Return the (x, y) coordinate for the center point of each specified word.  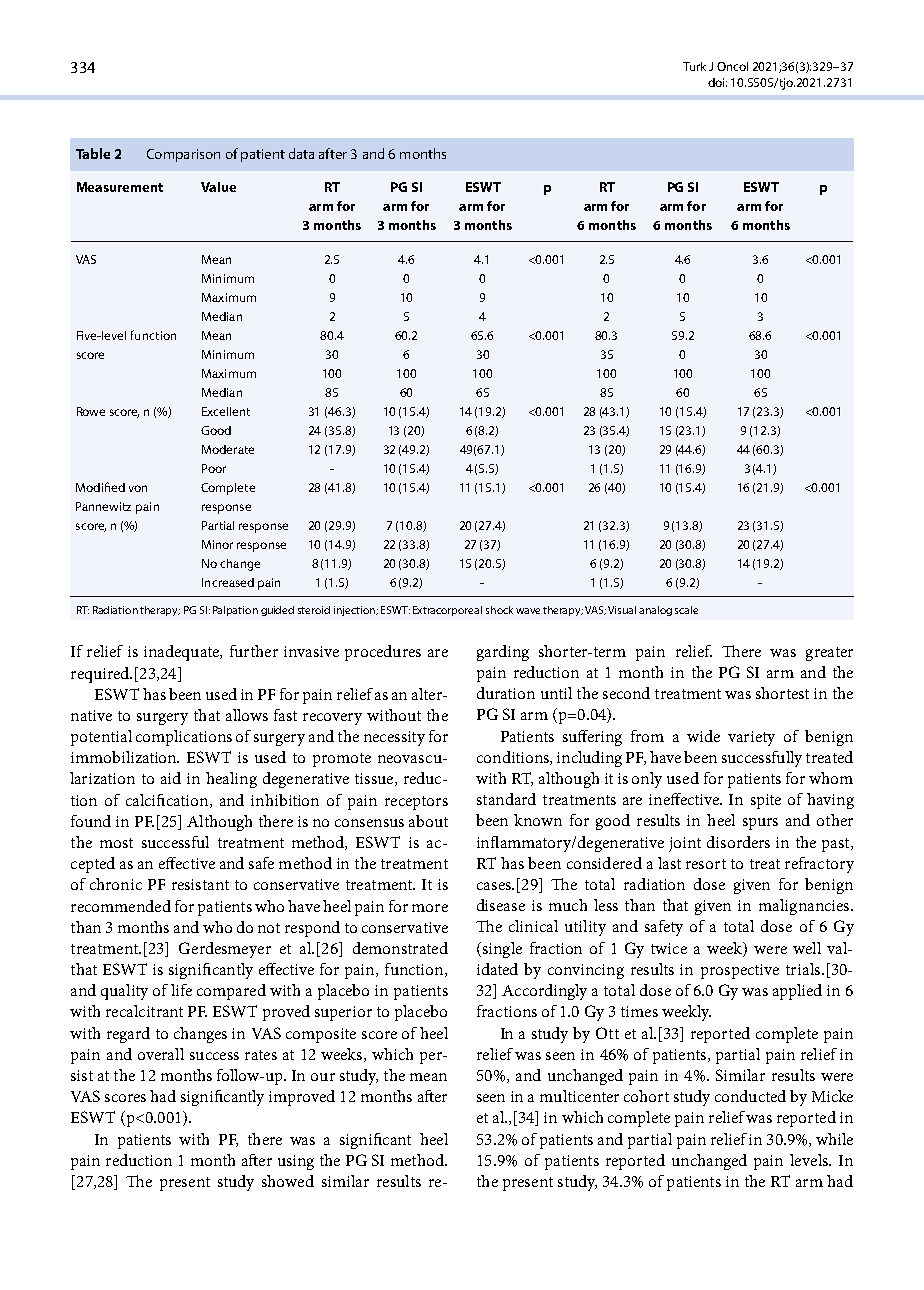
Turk (694, 66)
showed (288, 1181)
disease (501, 905)
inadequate (183, 653)
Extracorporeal (447, 611)
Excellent (226, 411)
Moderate (228, 449)
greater (829, 654)
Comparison (183, 155)
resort (706, 864)
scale (686, 610)
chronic (116, 884)
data (301, 153)
